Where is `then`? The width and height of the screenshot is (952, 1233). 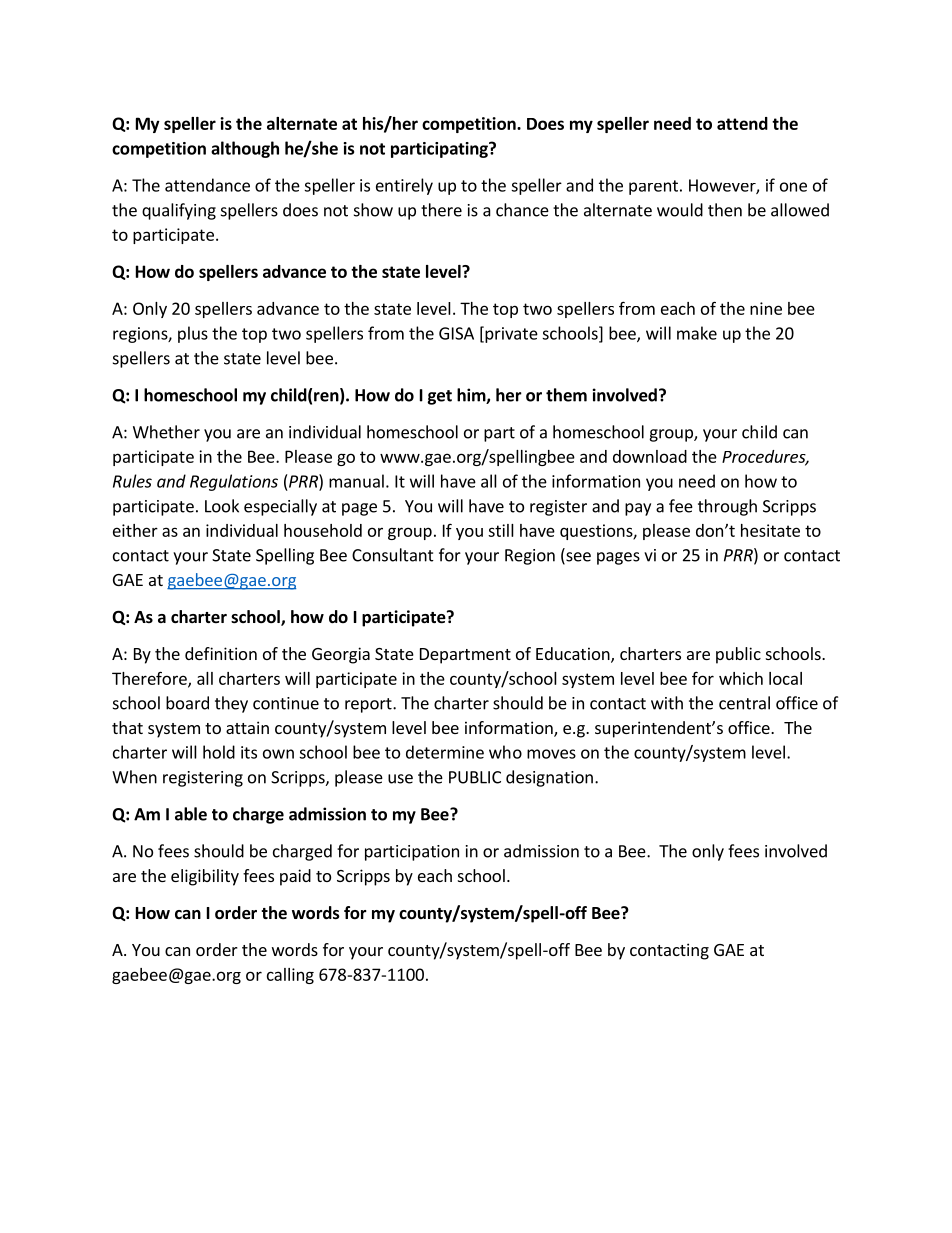
then is located at coordinates (725, 210).
